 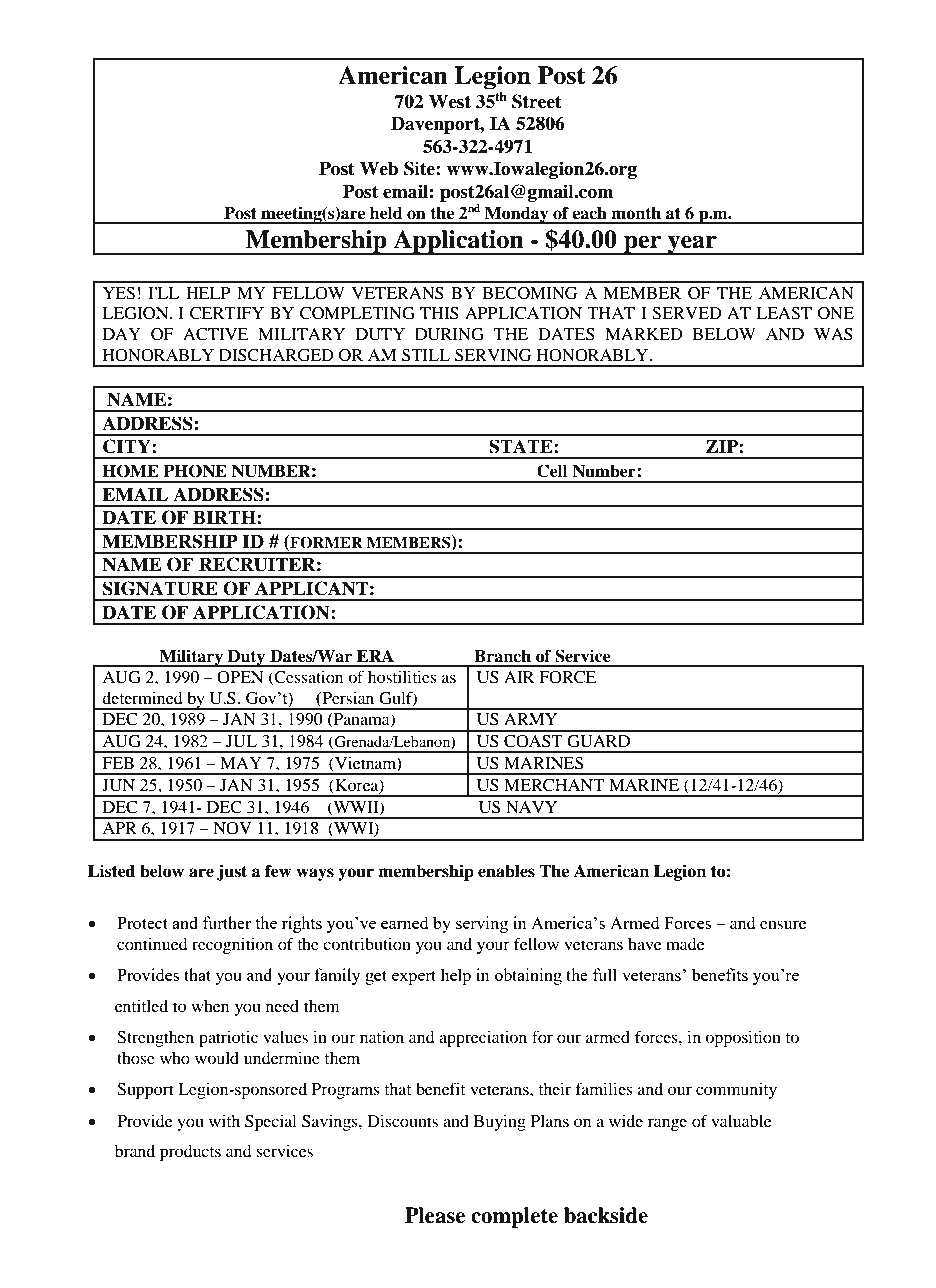 I want to click on Web, so click(x=379, y=168).
